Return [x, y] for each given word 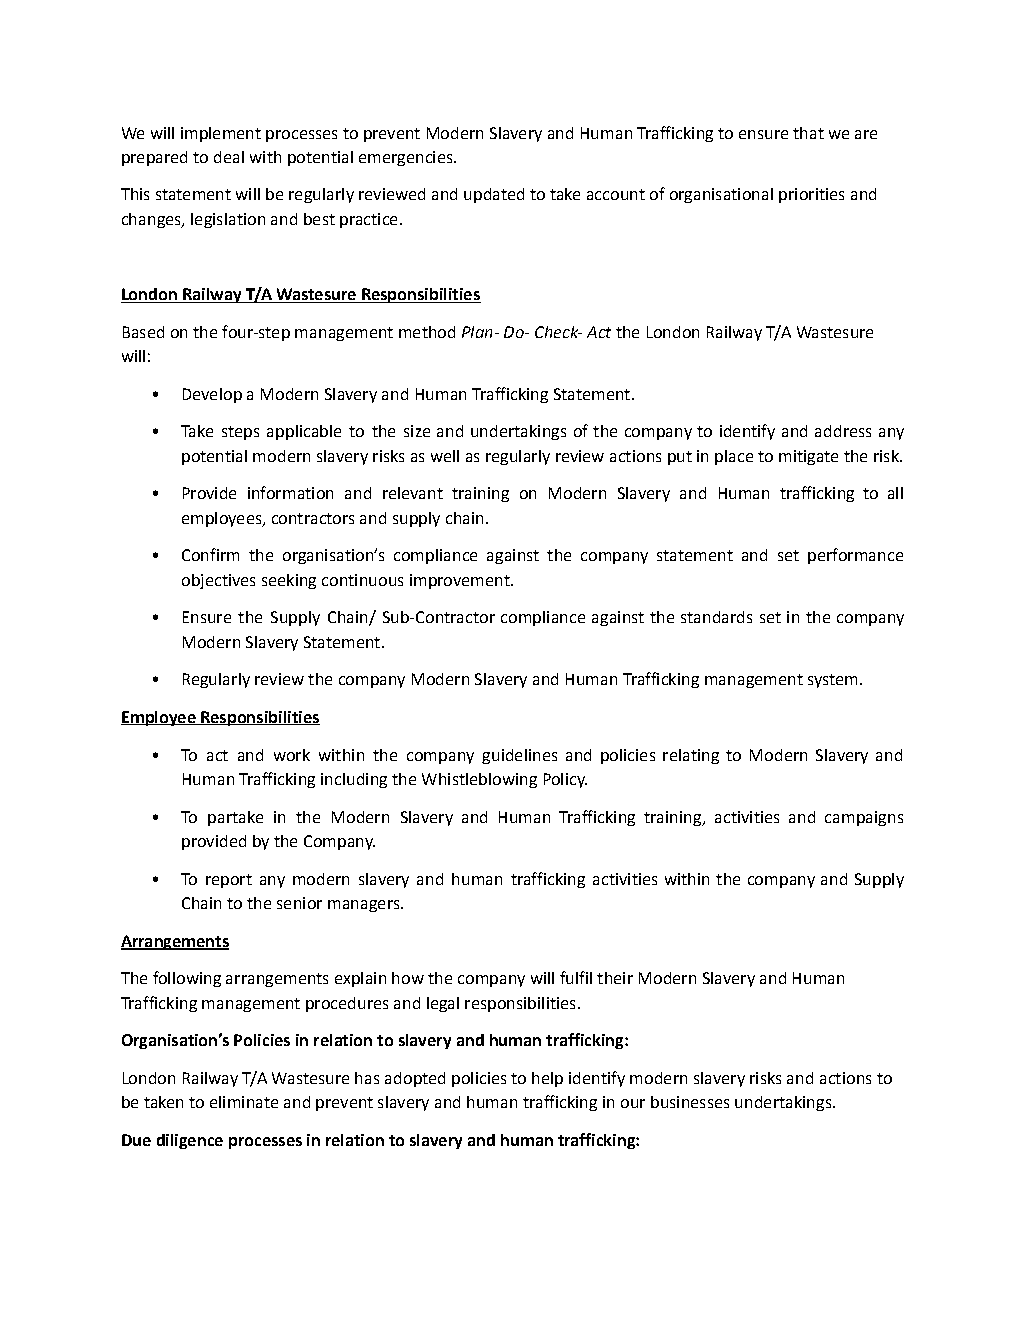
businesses [690, 1102]
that [808, 133]
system [832, 681]
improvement [461, 581]
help [547, 1079]
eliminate [244, 1102]
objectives [218, 581]
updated [494, 195]
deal [229, 157]
